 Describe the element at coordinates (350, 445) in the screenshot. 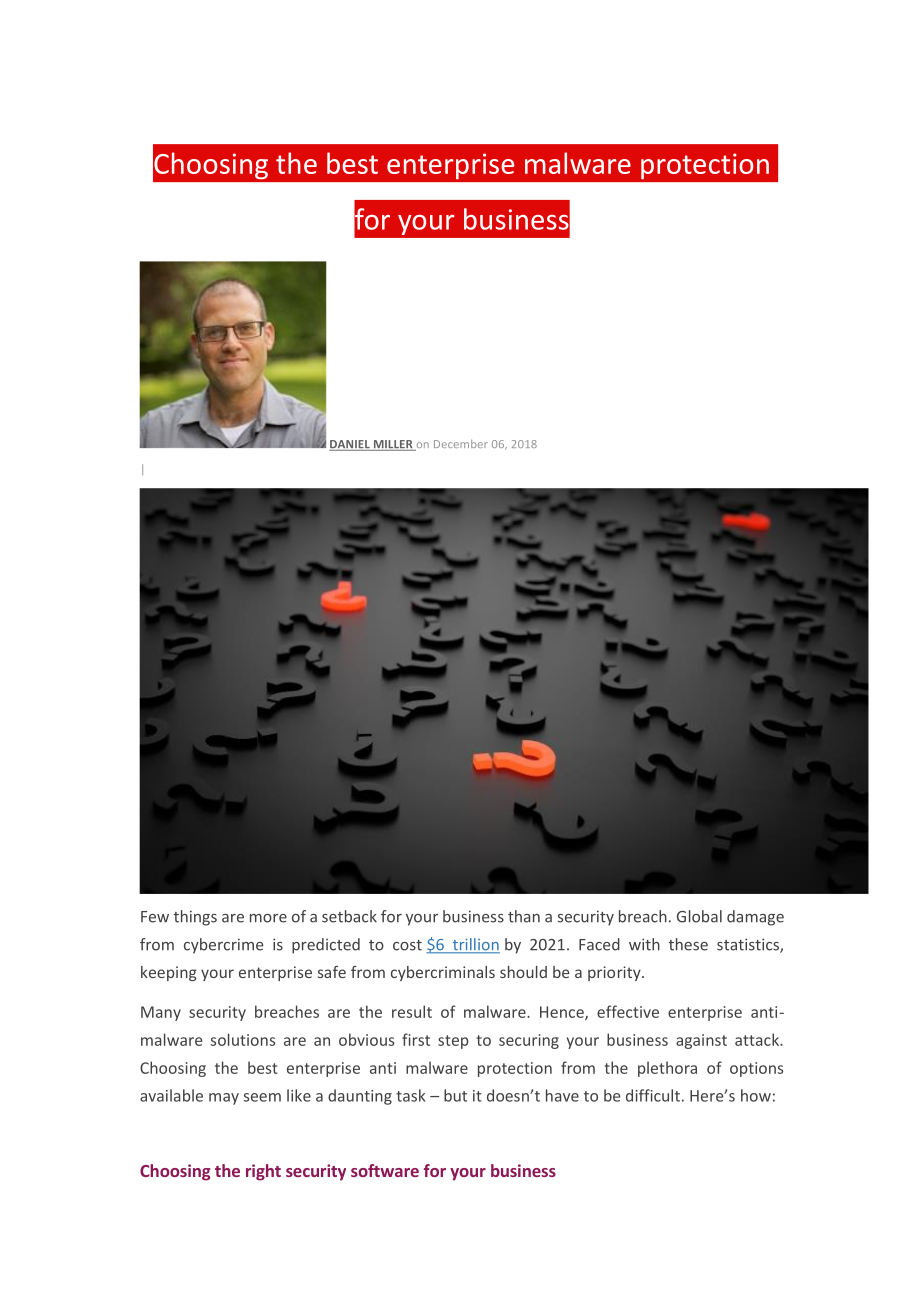

I see `DANIEL` at that location.
